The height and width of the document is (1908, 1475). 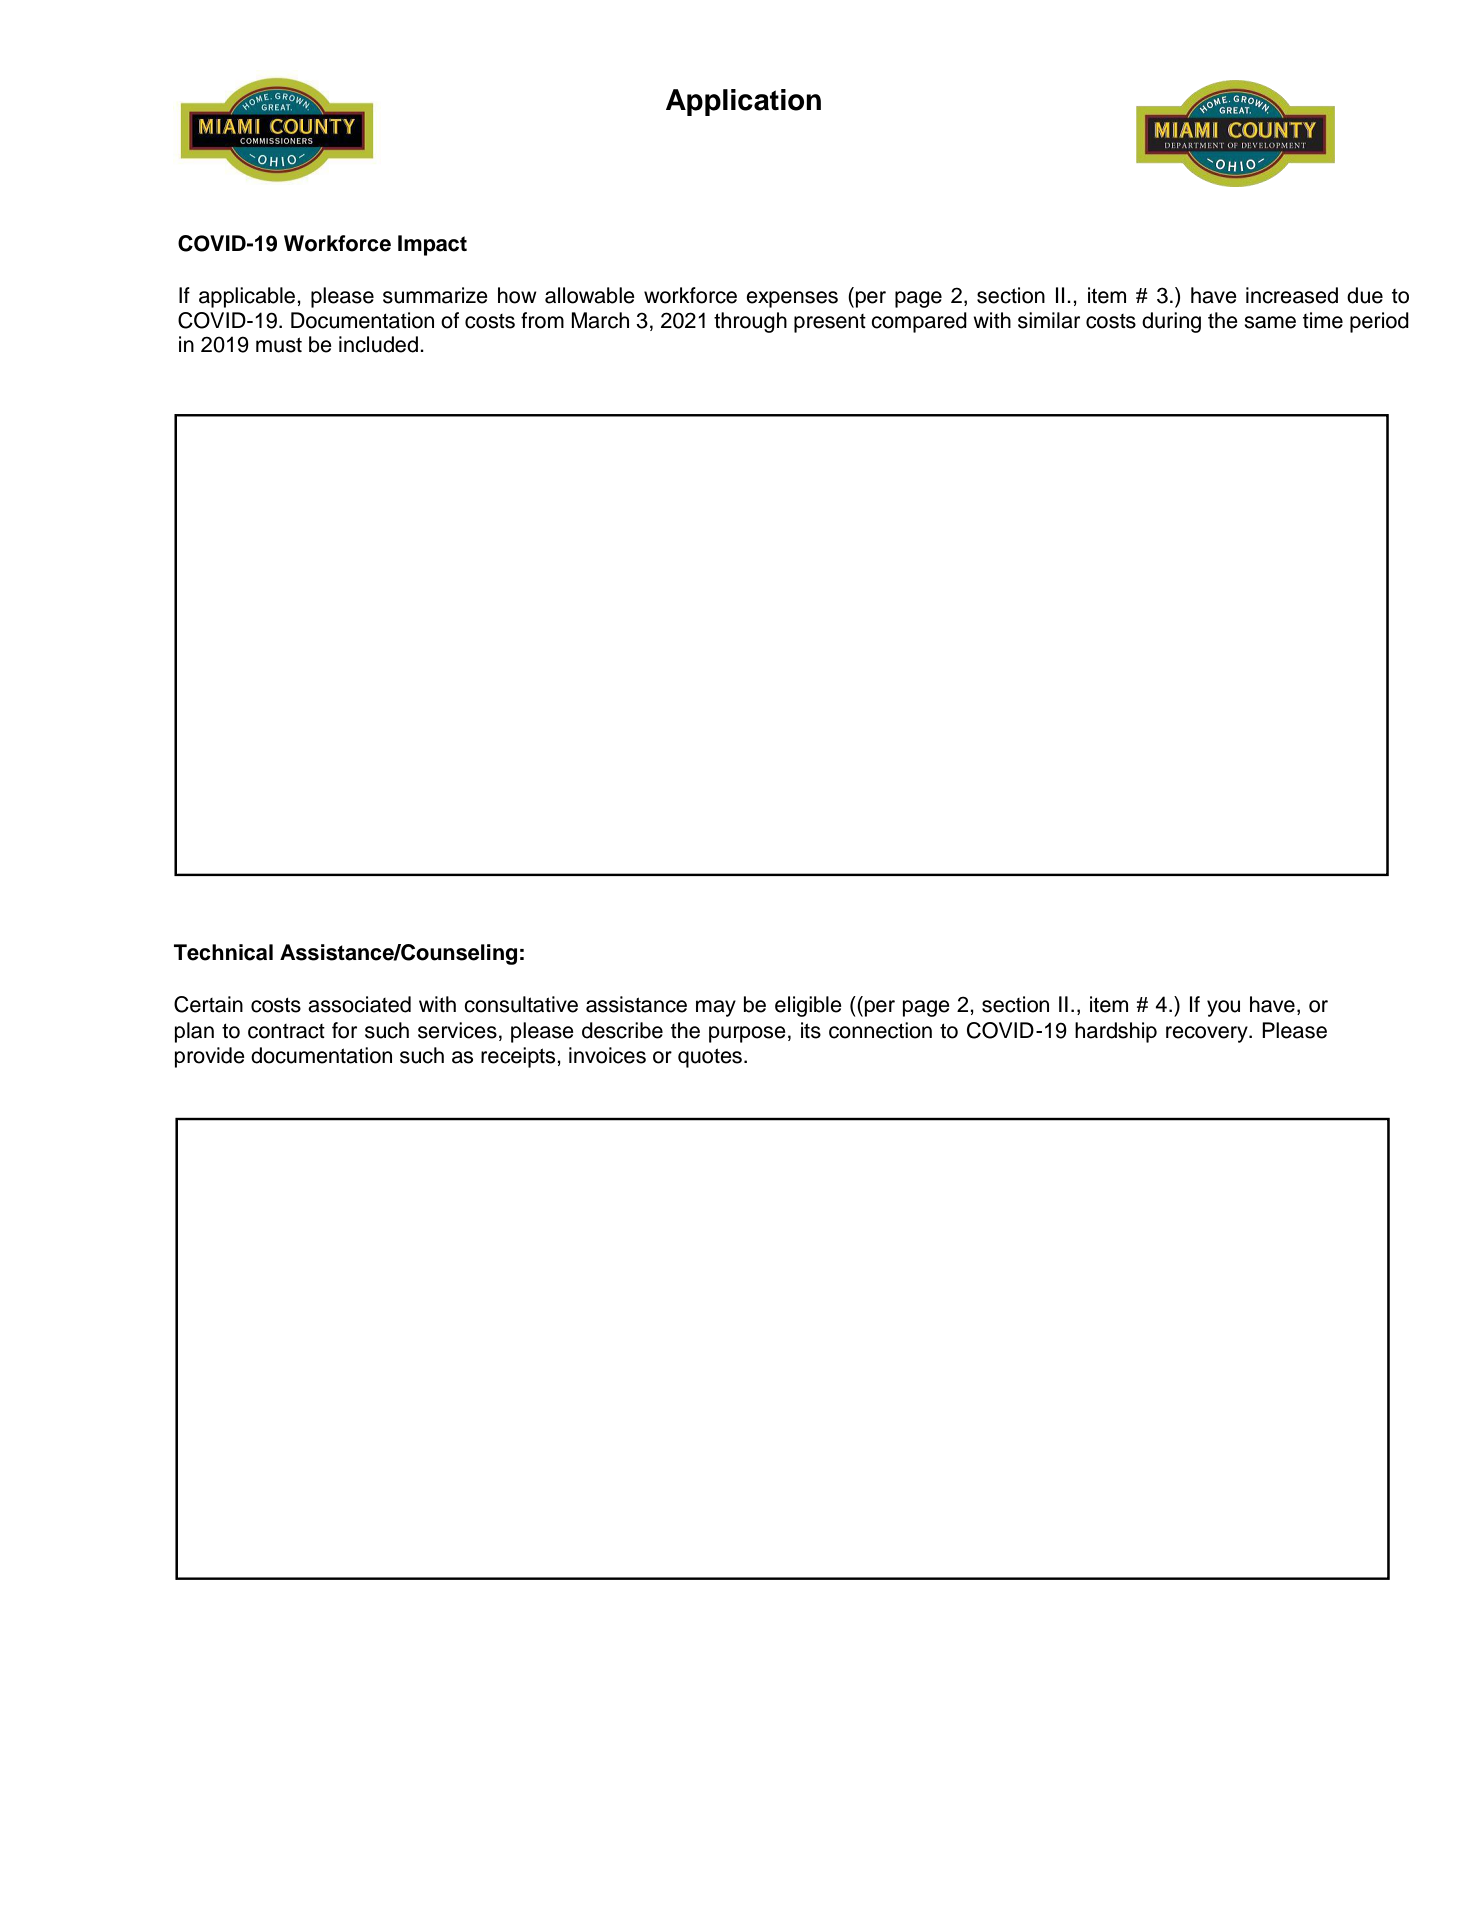 What do you see at coordinates (1223, 1008) in the document?
I see `you` at bounding box center [1223, 1008].
